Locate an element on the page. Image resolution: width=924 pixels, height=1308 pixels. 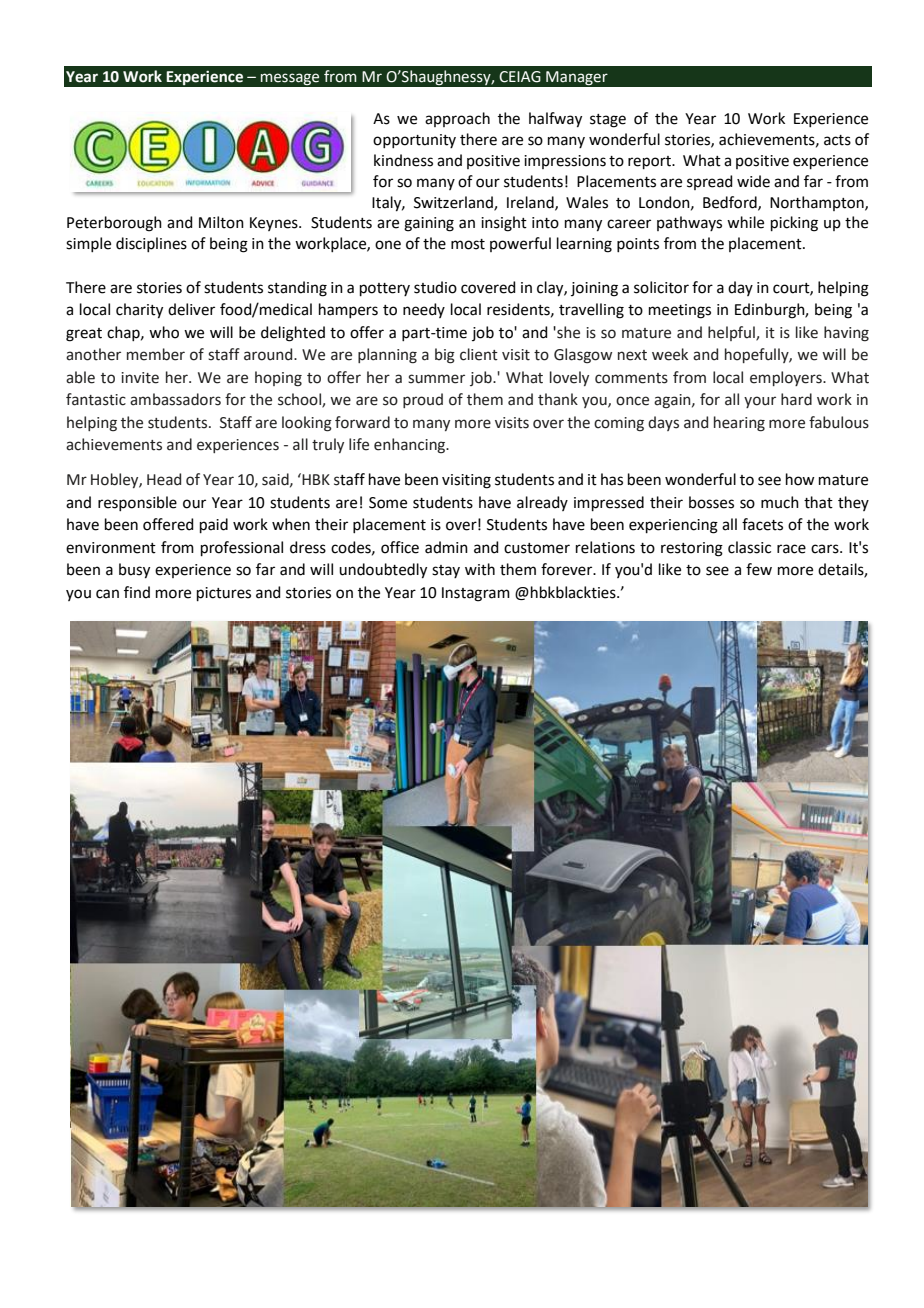
while is located at coordinates (745, 222).
